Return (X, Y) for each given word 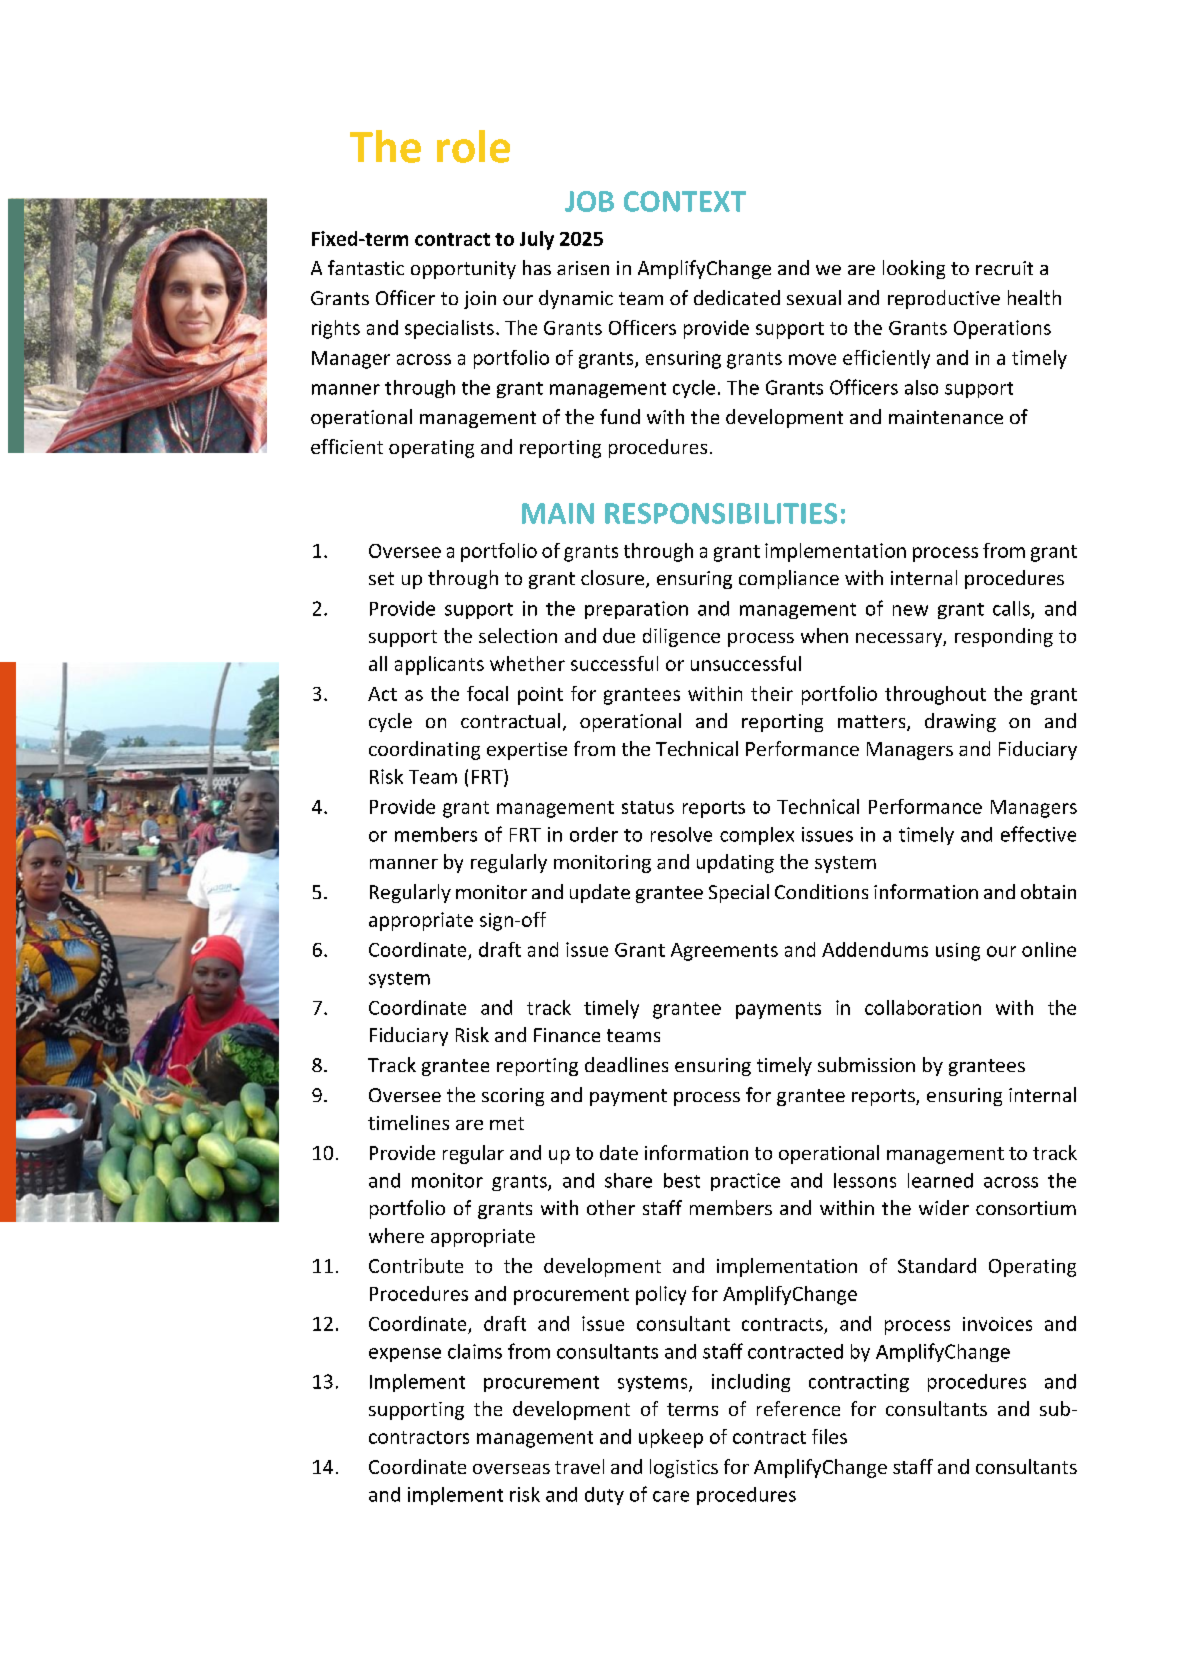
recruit (1004, 268)
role (473, 146)
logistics (684, 1468)
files (829, 1436)
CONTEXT (685, 201)
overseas (511, 1469)
